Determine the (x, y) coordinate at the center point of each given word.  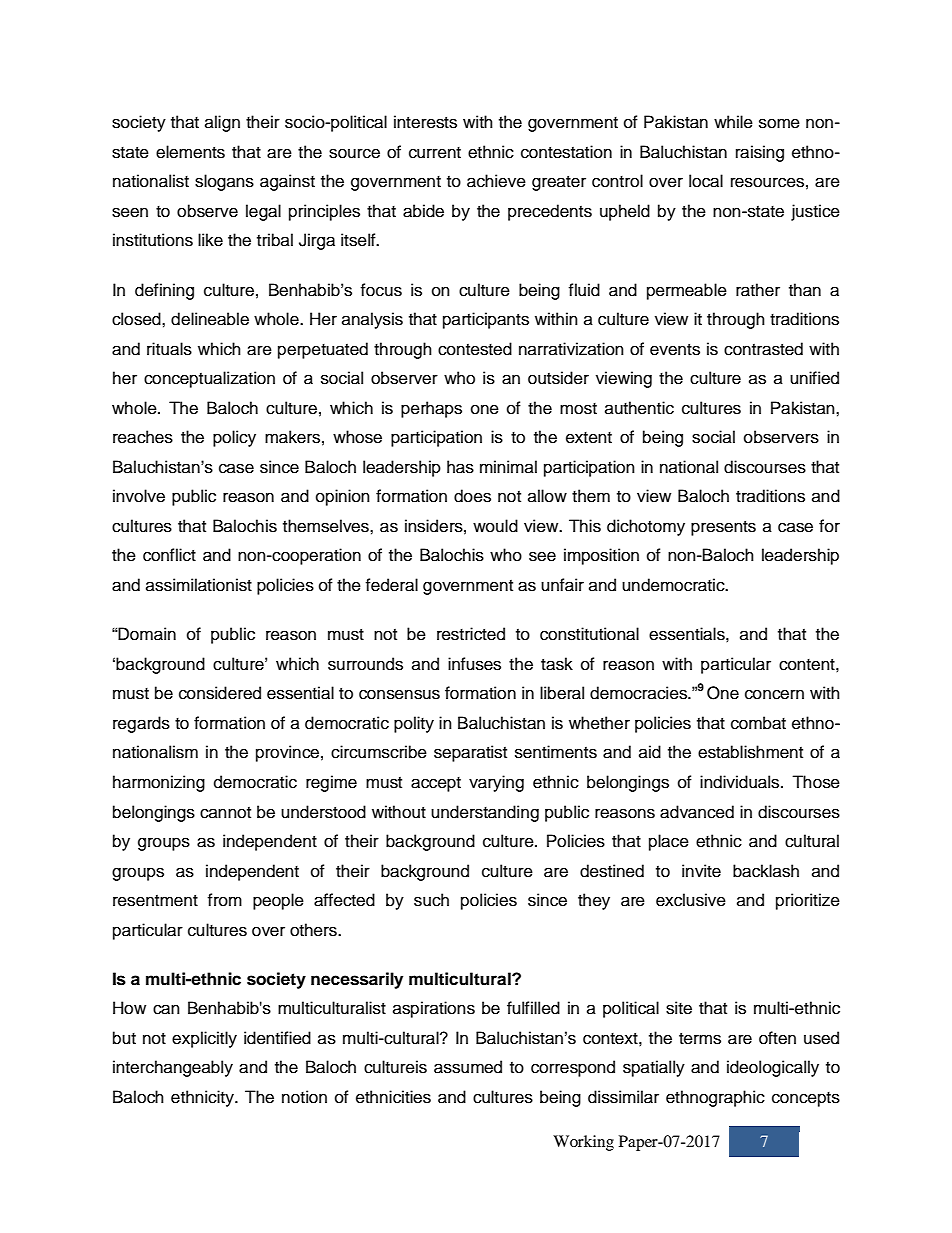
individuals (741, 782)
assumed (468, 1067)
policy (234, 438)
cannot (225, 813)
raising (760, 153)
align (222, 123)
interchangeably (173, 1068)
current (435, 153)
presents (723, 528)
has (460, 467)
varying (496, 783)
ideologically (773, 1068)
